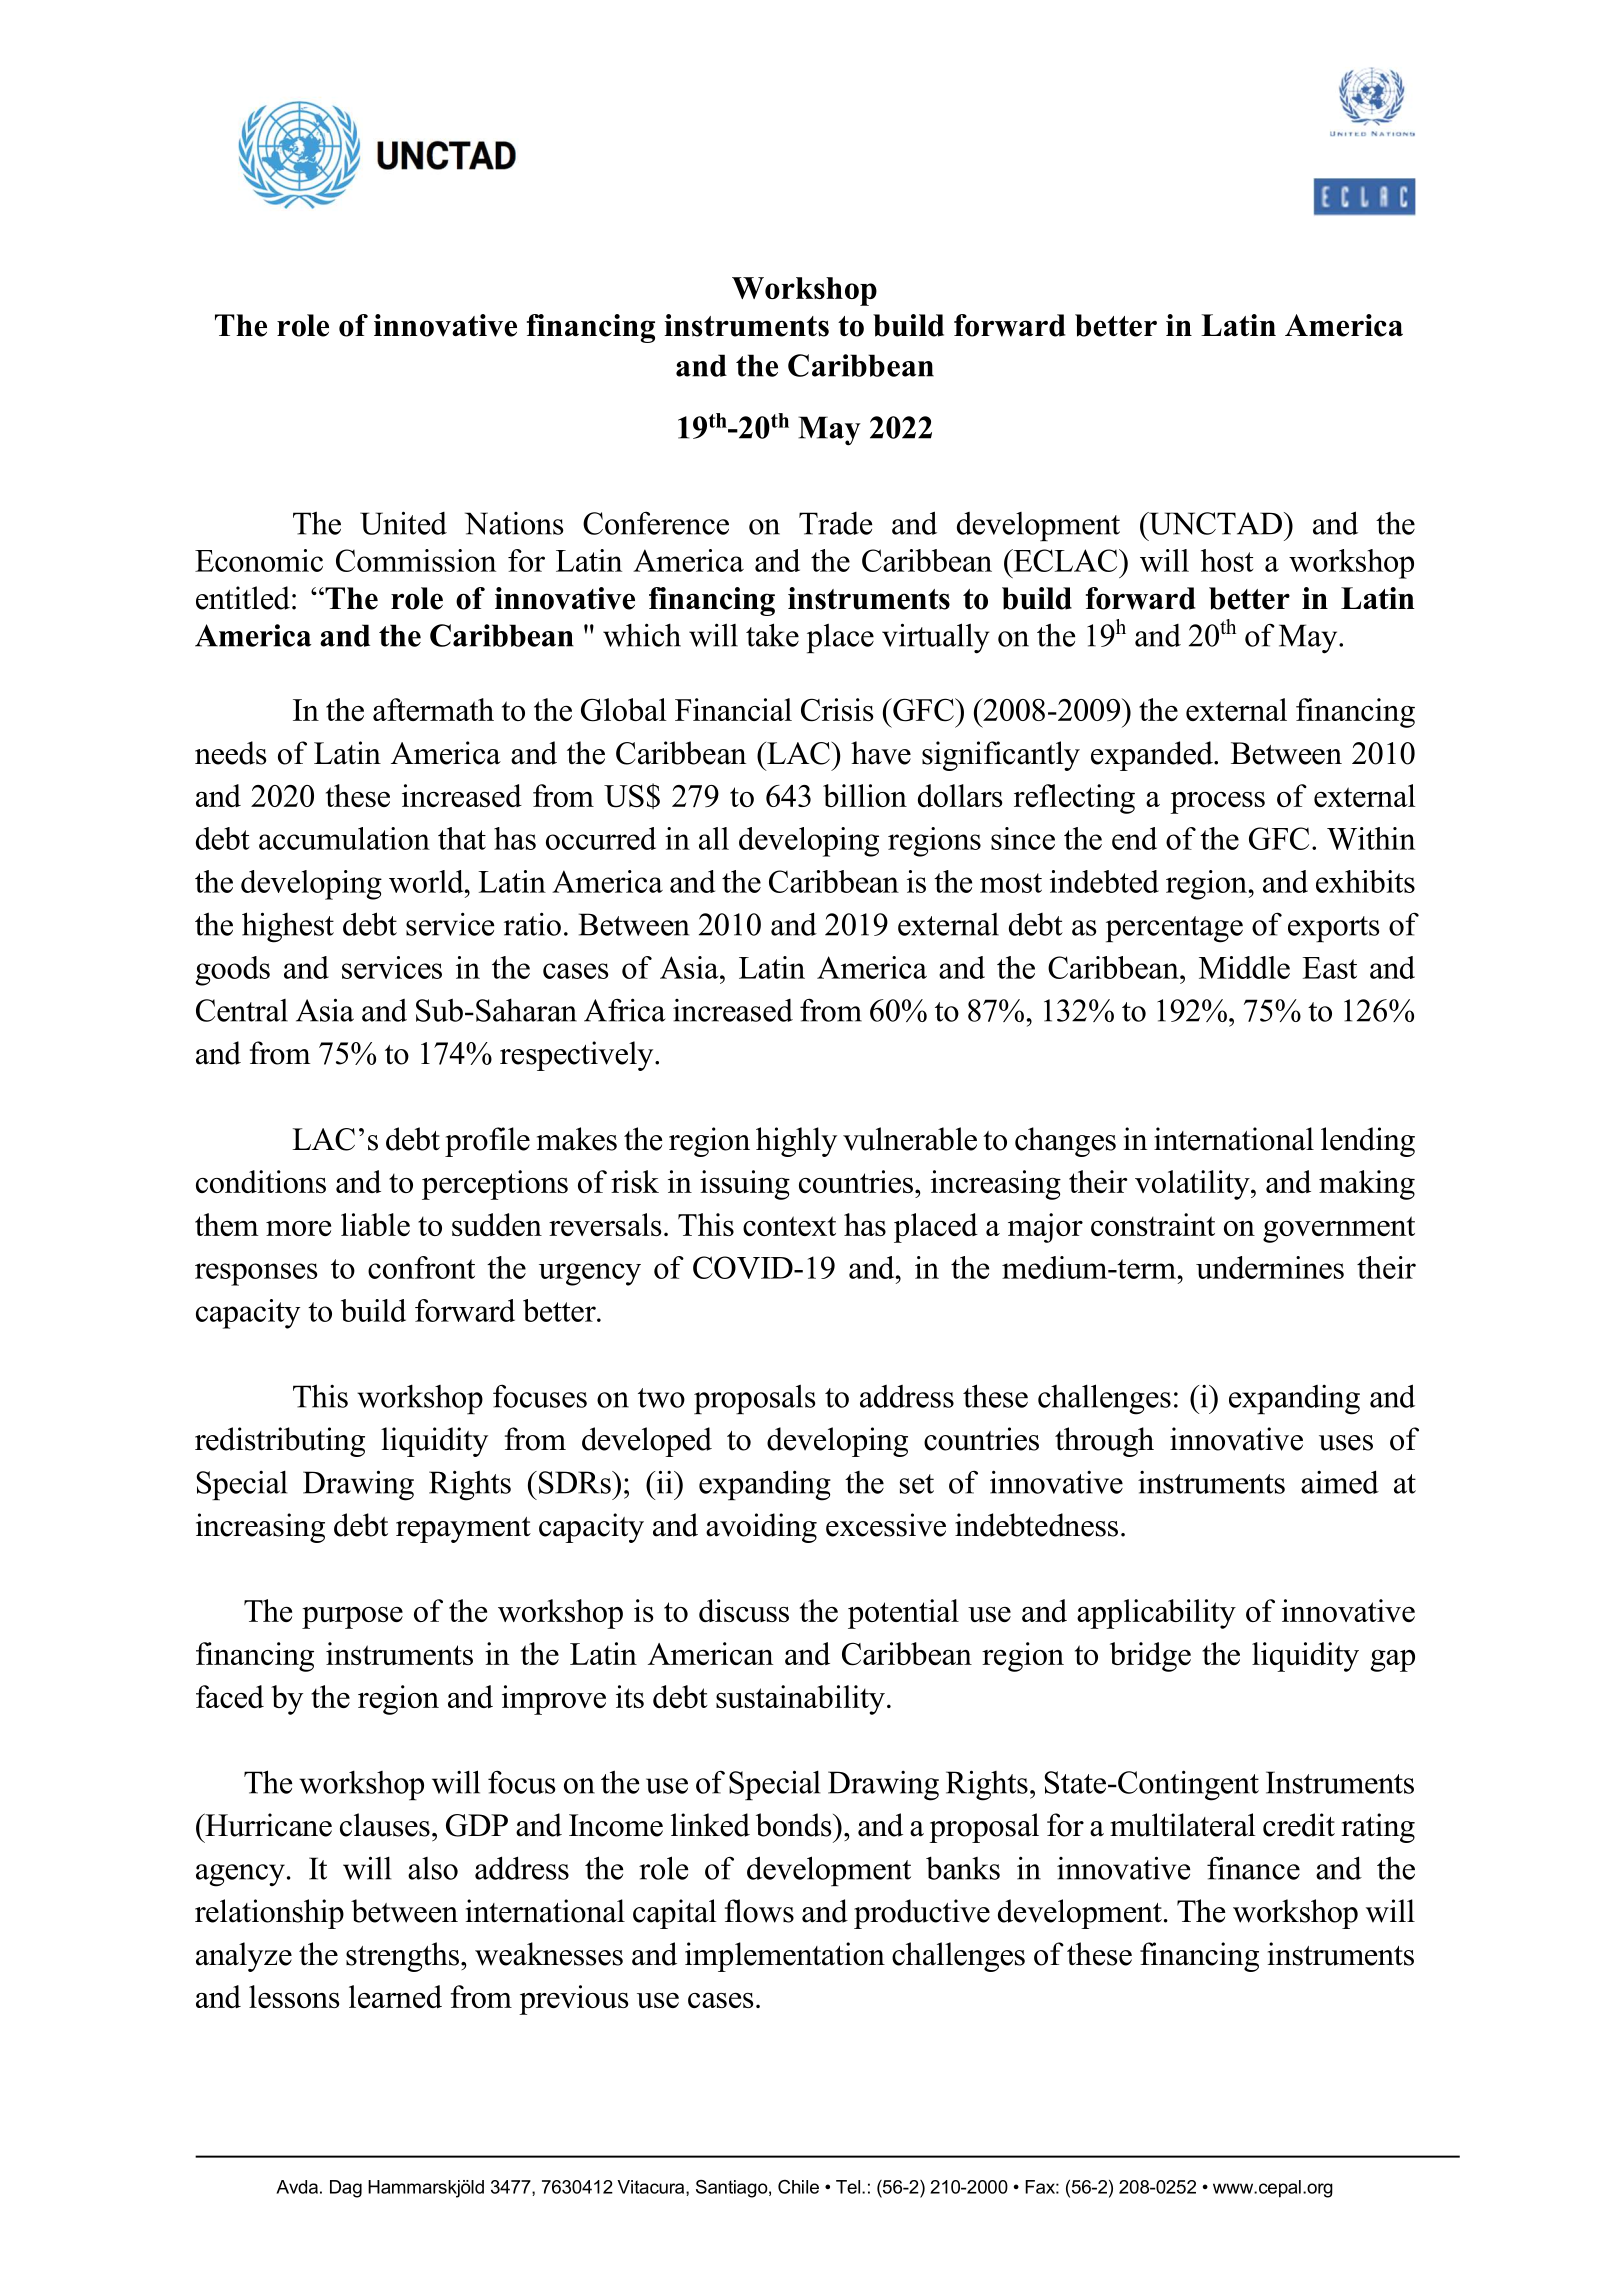 The image size is (1610, 2276). I want to click on finance, so click(1253, 1868).
